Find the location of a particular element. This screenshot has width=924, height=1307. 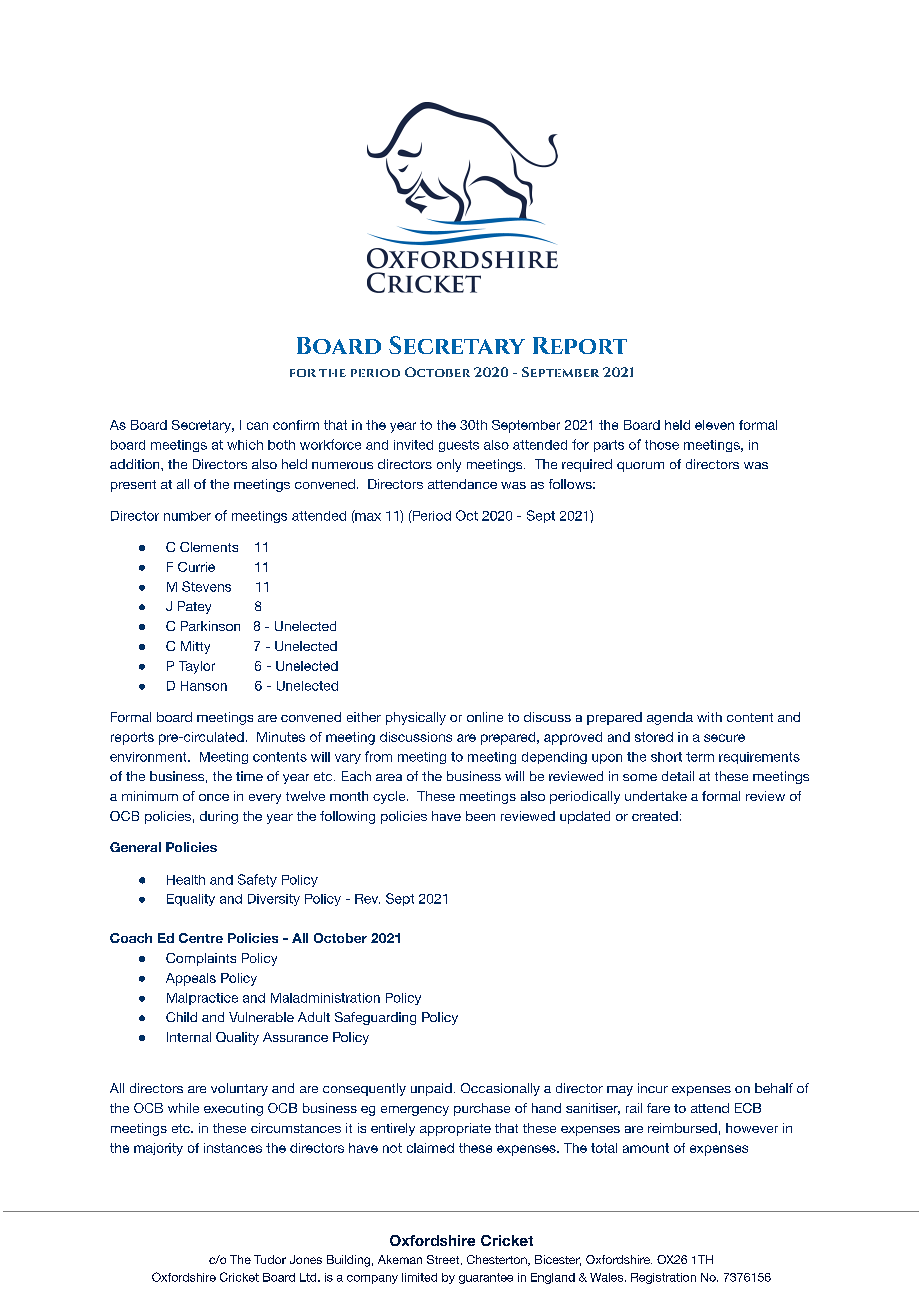

Health is located at coordinates (186, 880).
